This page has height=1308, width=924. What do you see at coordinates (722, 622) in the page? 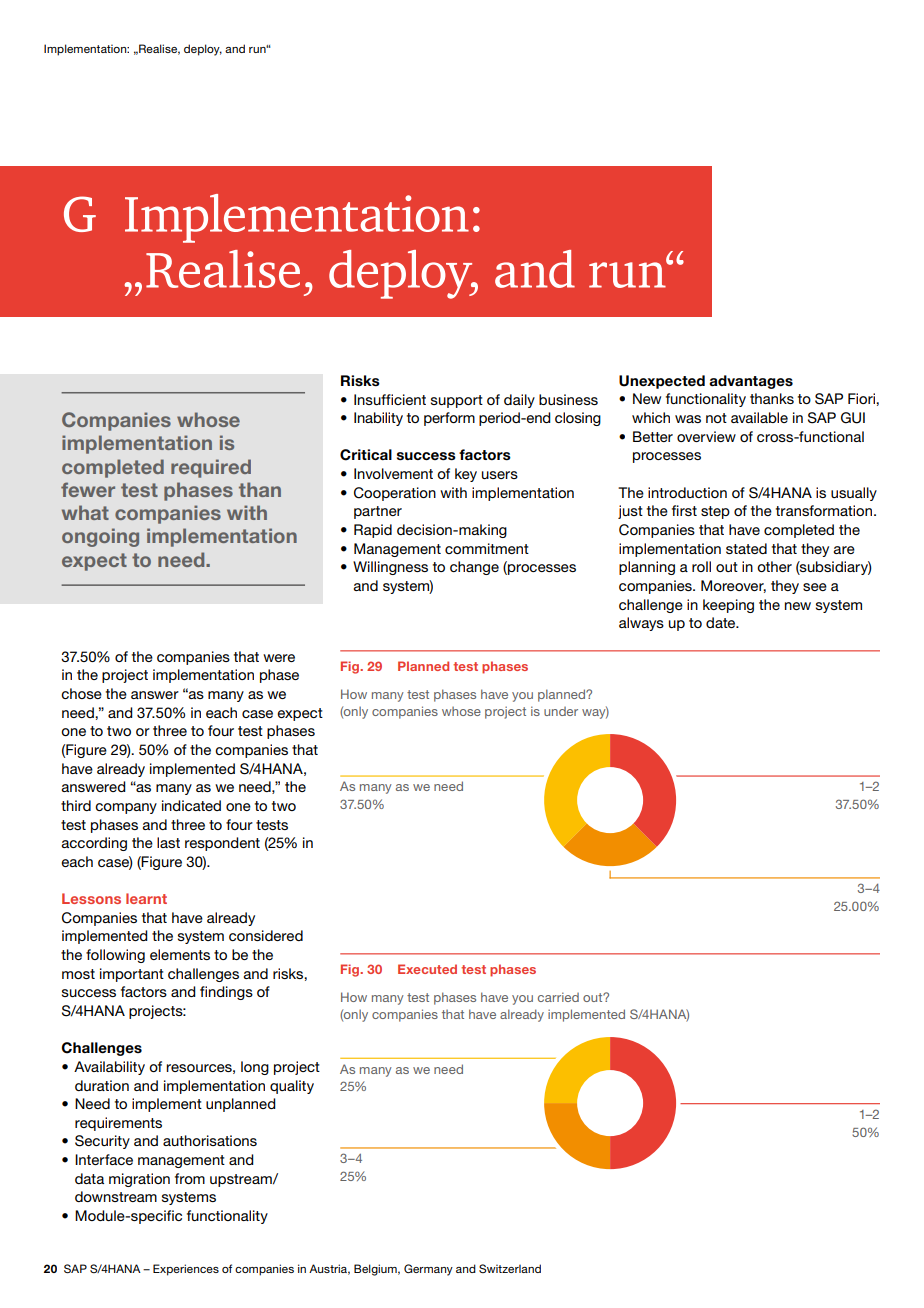
I see `date` at bounding box center [722, 622].
